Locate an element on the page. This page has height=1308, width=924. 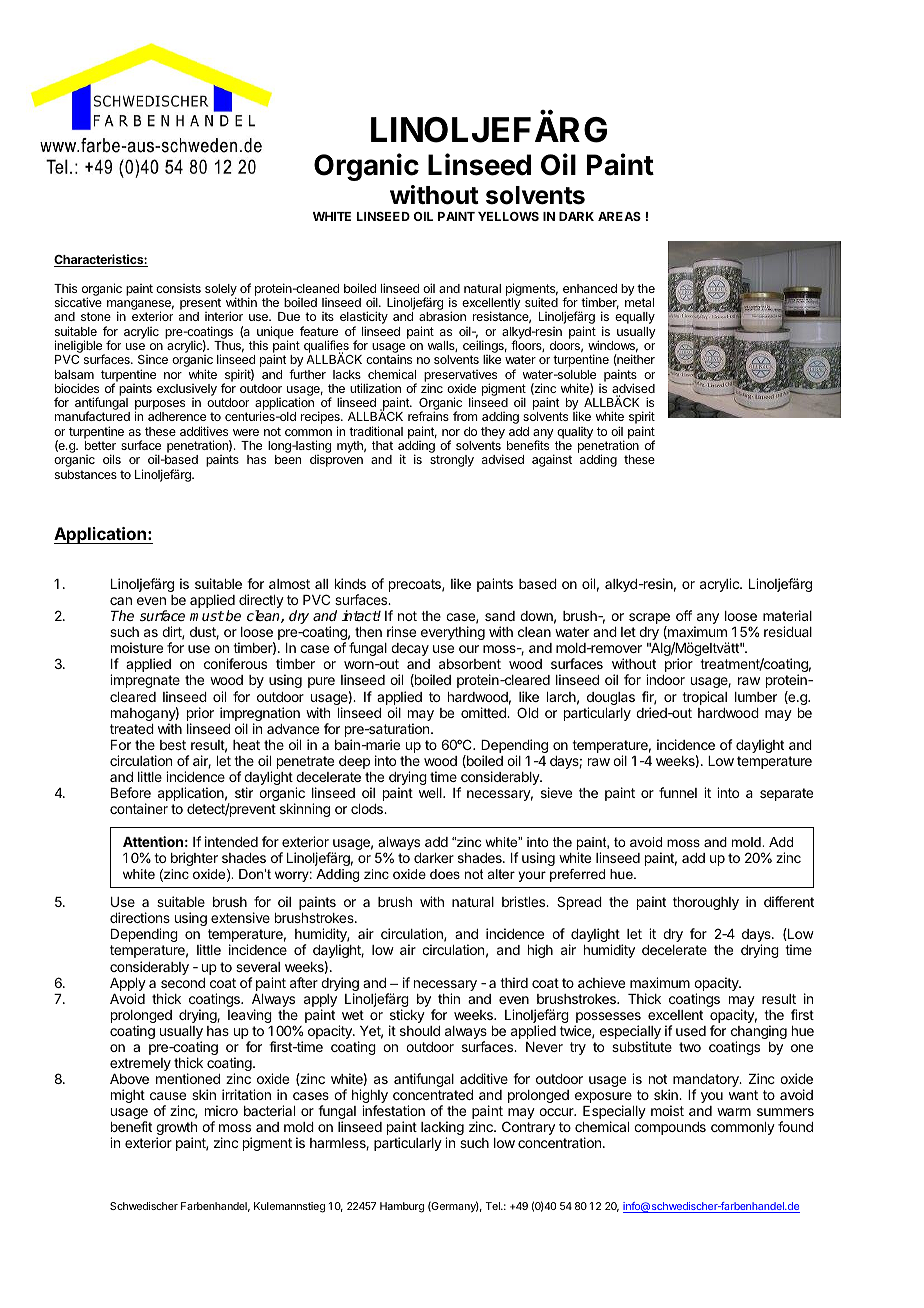
Hamburg is located at coordinates (402, 1207).
